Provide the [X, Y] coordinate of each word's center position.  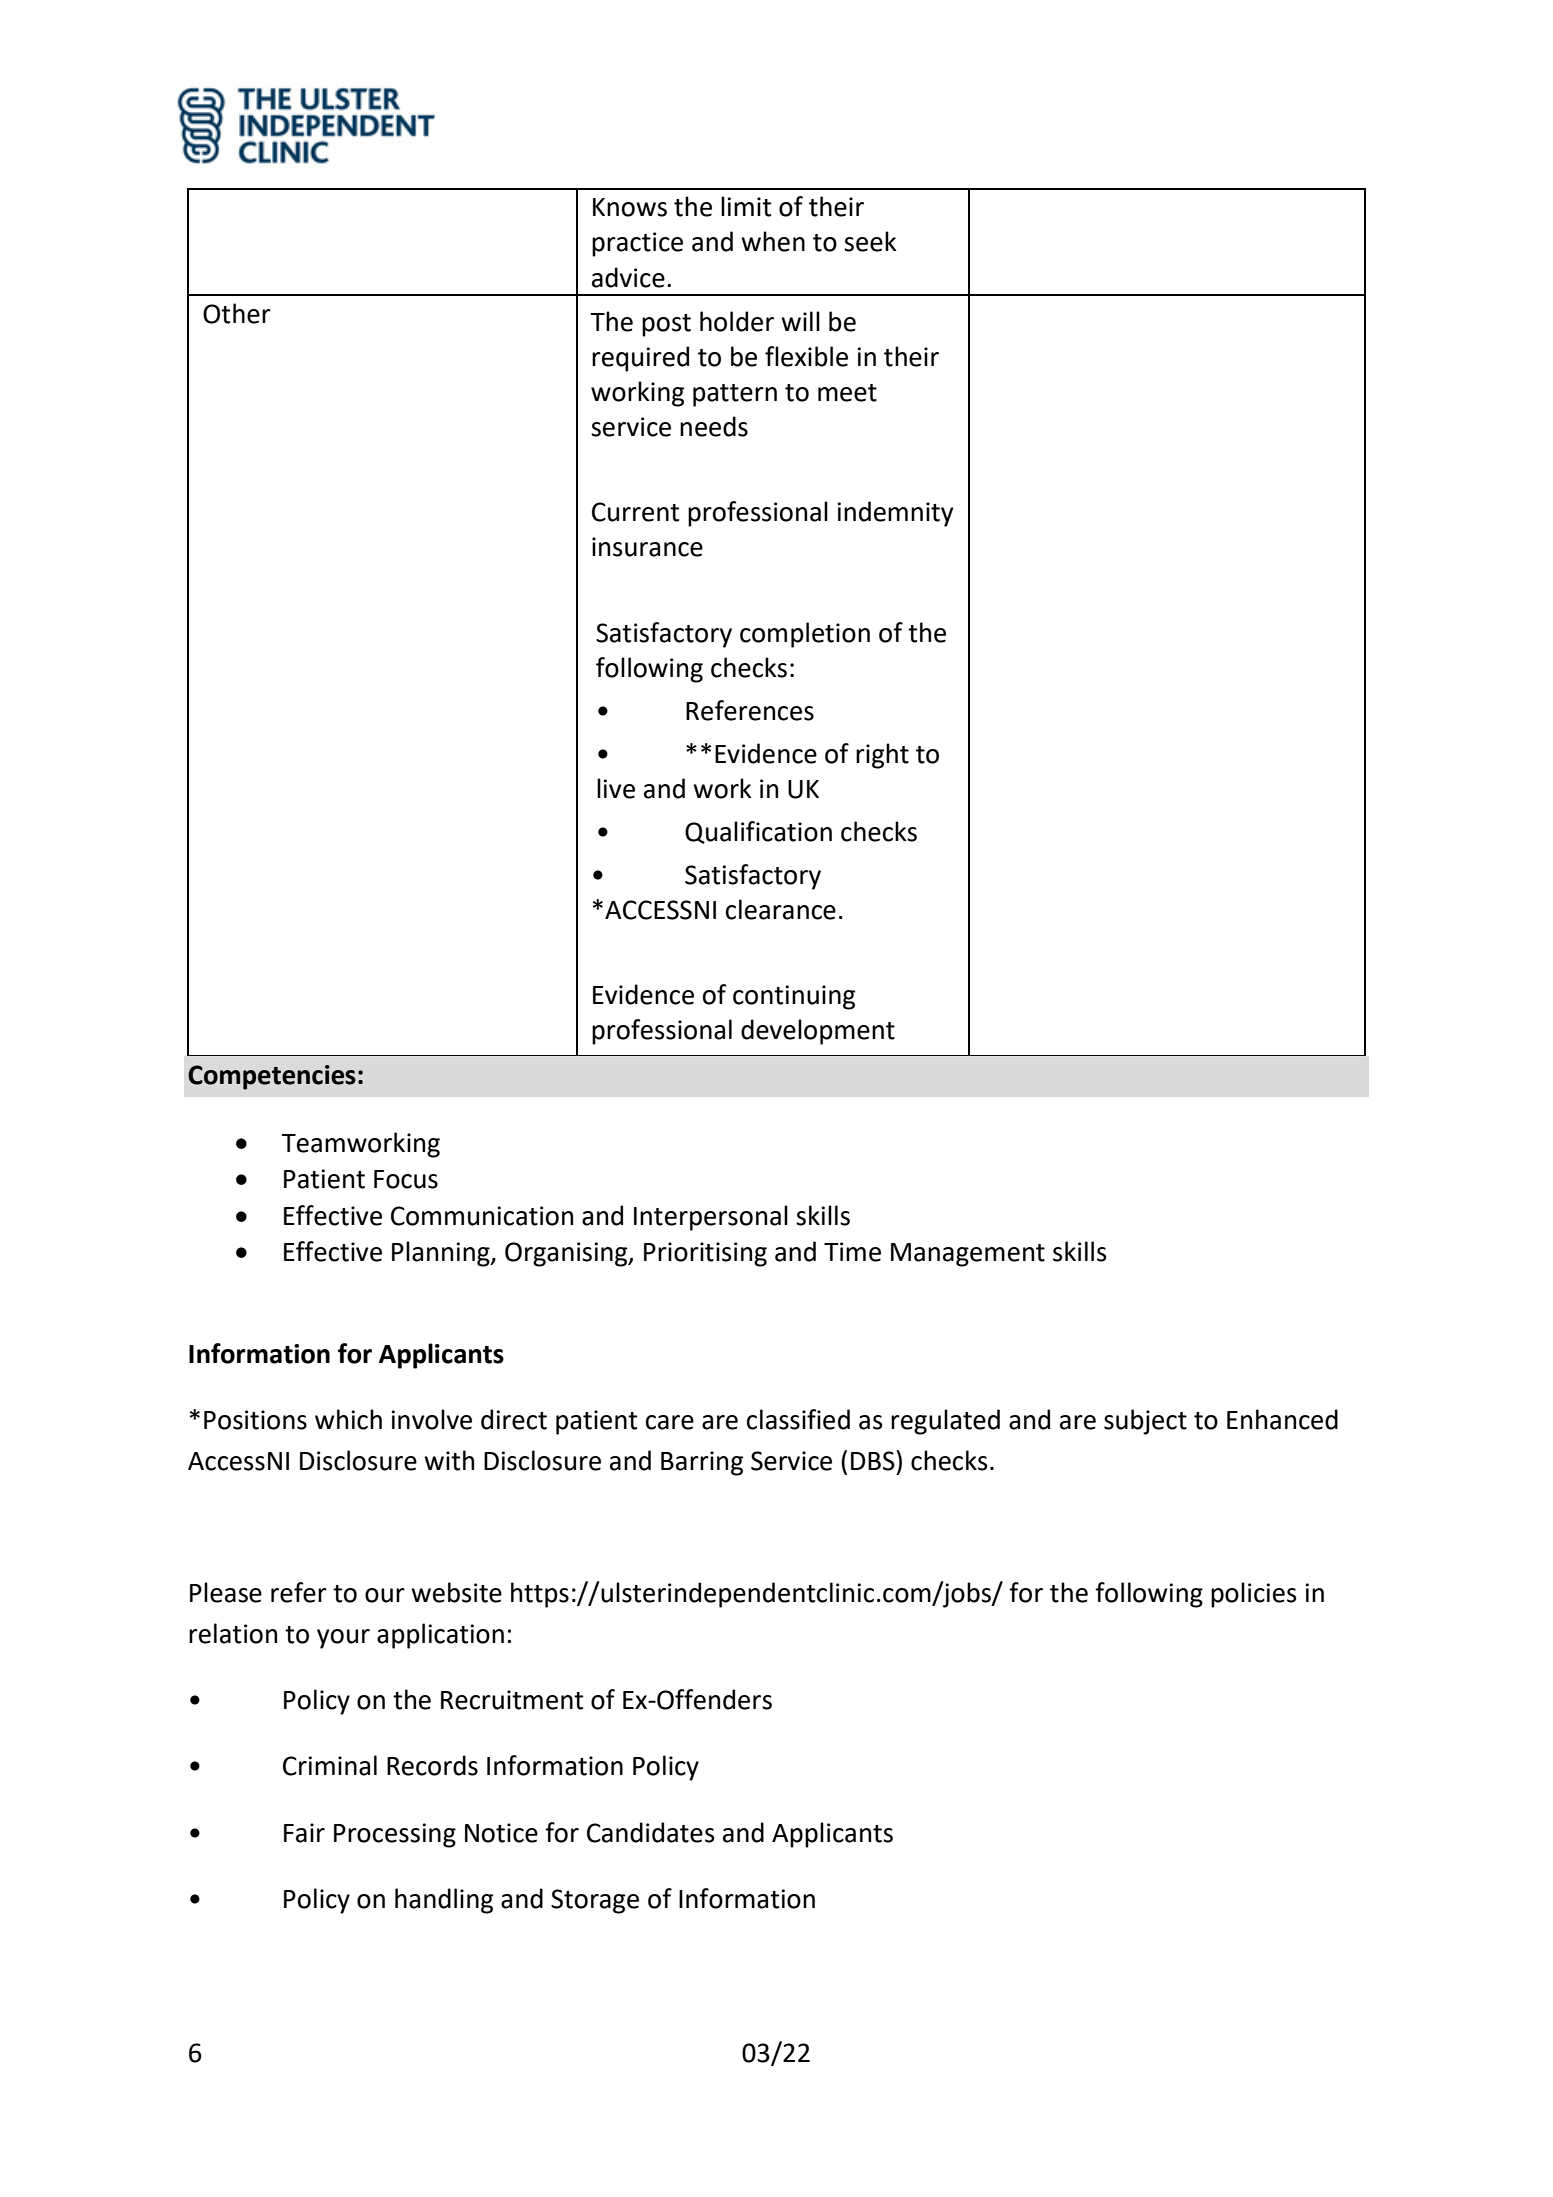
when [773, 241]
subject [1145, 1422]
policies [1254, 1595]
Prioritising [705, 1254]
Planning [442, 1254]
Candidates [651, 1832]
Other [237, 313]
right [882, 756]
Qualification [758, 832]
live [616, 788]
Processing [395, 1835]
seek [870, 241]
